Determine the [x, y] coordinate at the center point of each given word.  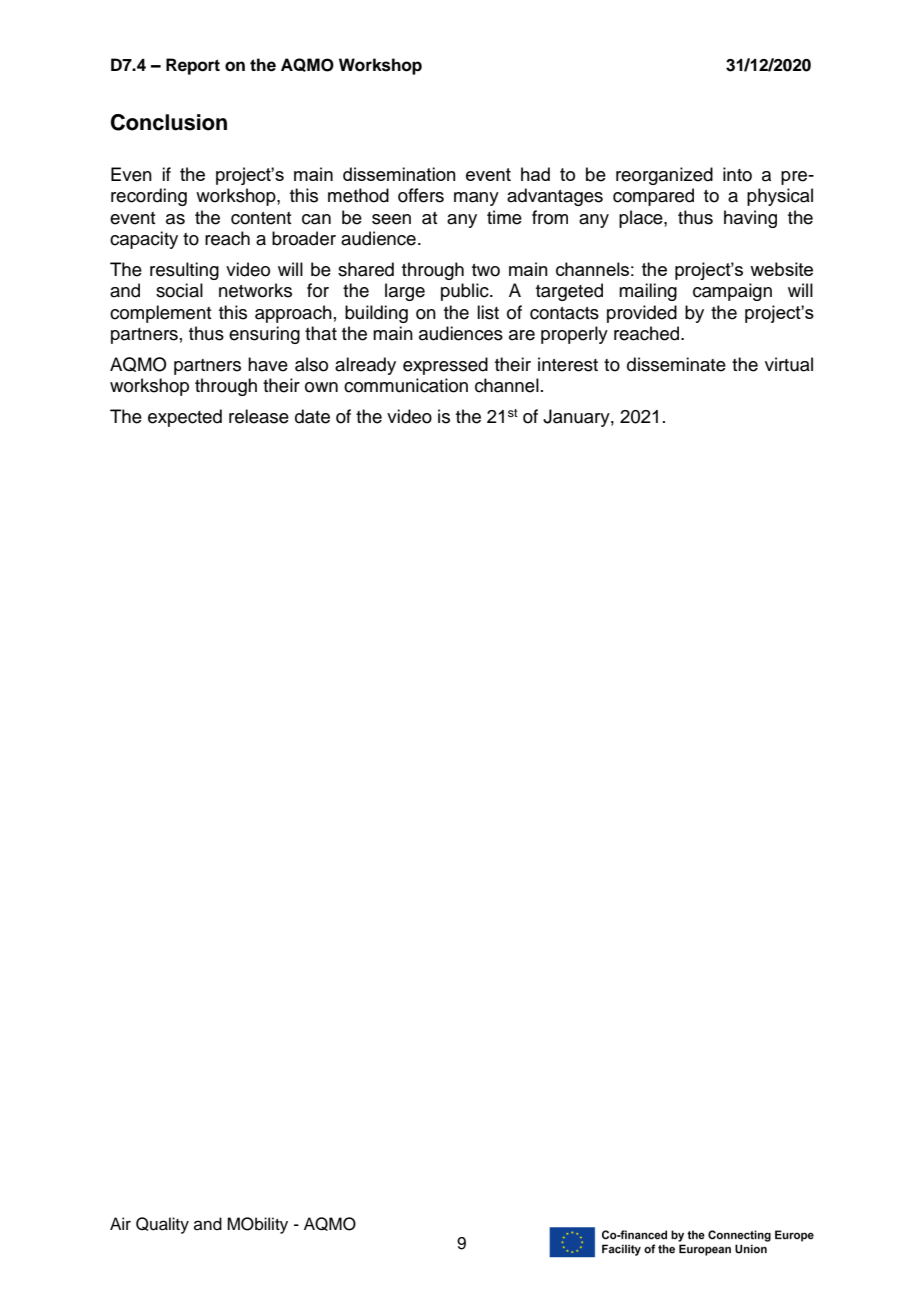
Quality [162, 1225]
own [321, 387]
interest [568, 364]
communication [406, 385]
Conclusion [169, 122]
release [259, 416]
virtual [789, 364]
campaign [732, 292]
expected [185, 418]
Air [120, 1223]
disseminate [676, 364]
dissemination [399, 174]
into [737, 174]
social [179, 290]
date [312, 416]
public [466, 292]
